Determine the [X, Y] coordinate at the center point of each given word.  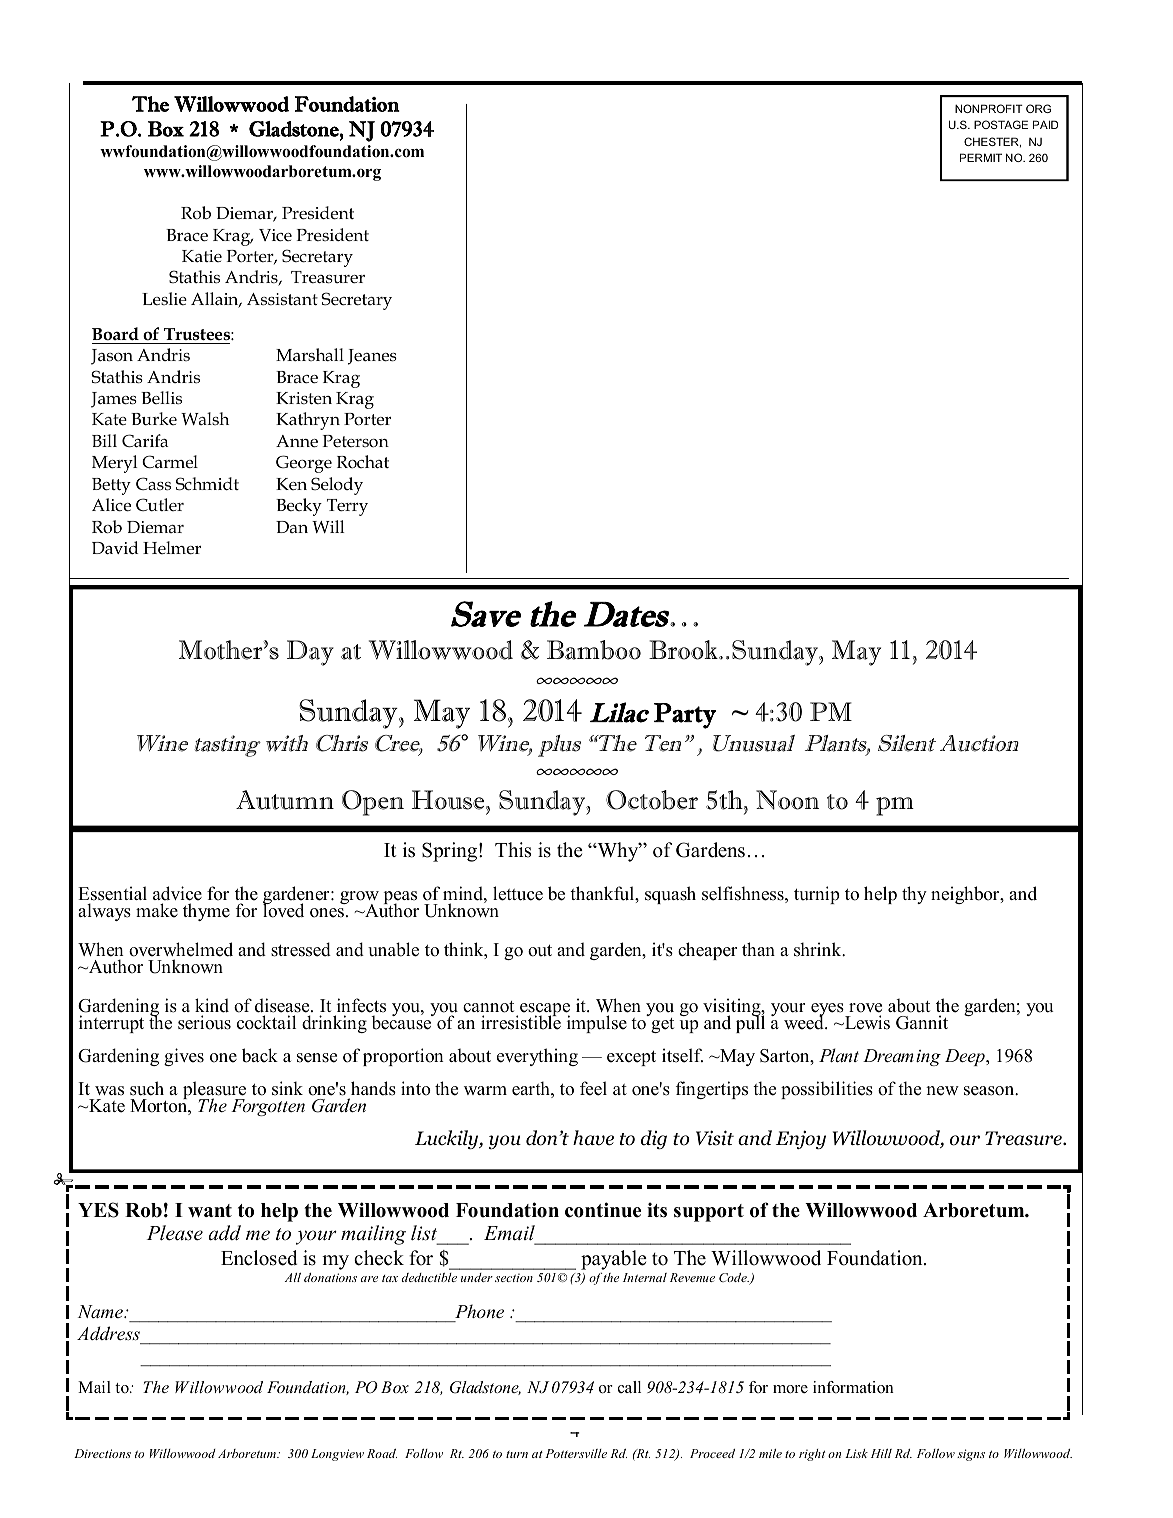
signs [971, 1455]
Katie [202, 256]
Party [685, 716]
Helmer [172, 548]
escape [544, 1011]
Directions [102, 1453]
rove [865, 1009]
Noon [787, 800]
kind [212, 1007]
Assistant [282, 299]
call [629, 1387]
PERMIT [981, 157]
